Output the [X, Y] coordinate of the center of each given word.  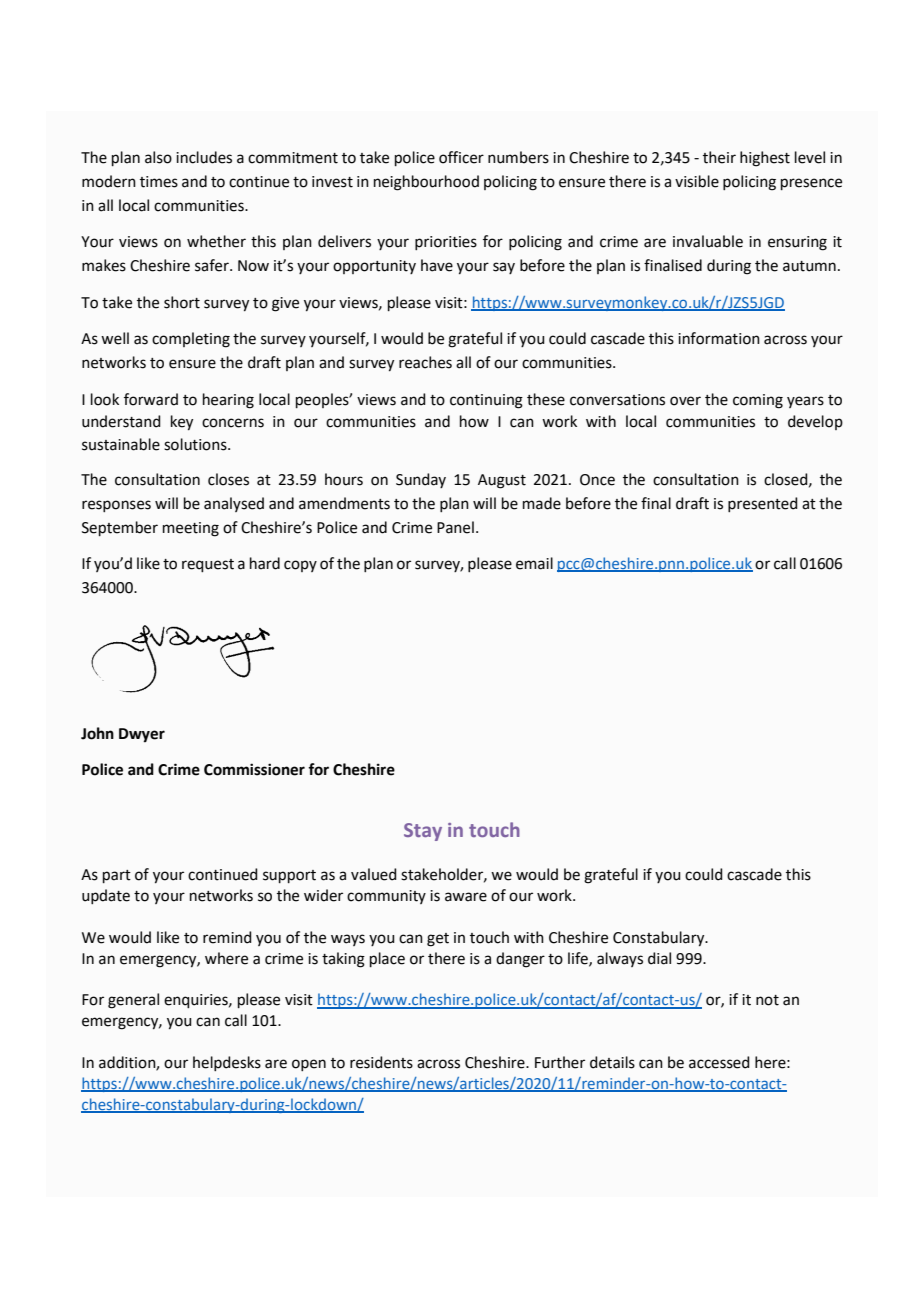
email [534, 563]
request [208, 565]
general [133, 1001]
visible [697, 181]
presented [763, 504]
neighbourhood [426, 183]
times [159, 182]
